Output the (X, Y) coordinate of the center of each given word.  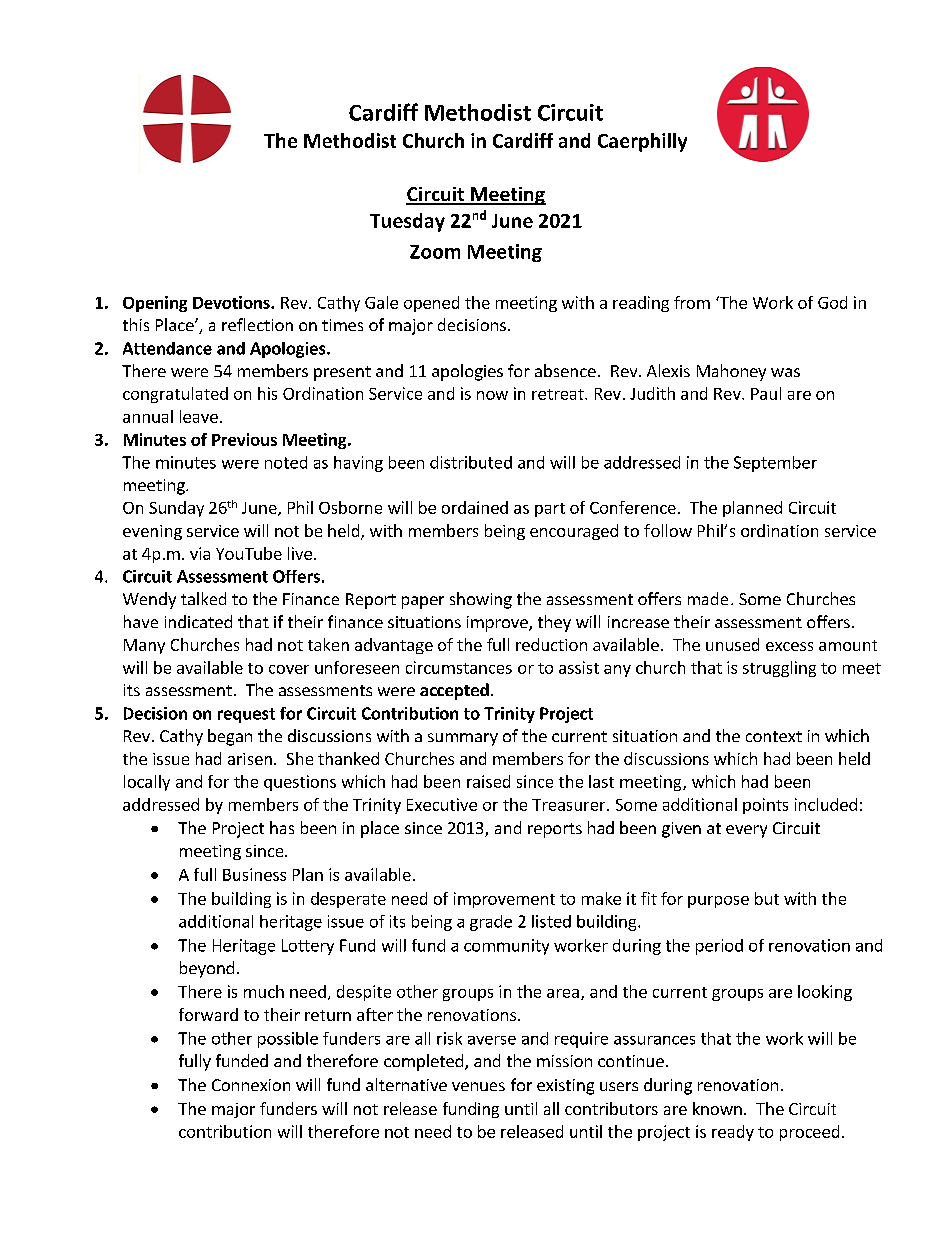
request (246, 715)
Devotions (232, 302)
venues (478, 1086)
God (832, 302)
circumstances (459, 667)
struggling (779, 669)
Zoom (435, 252)
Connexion (251, 1085)
